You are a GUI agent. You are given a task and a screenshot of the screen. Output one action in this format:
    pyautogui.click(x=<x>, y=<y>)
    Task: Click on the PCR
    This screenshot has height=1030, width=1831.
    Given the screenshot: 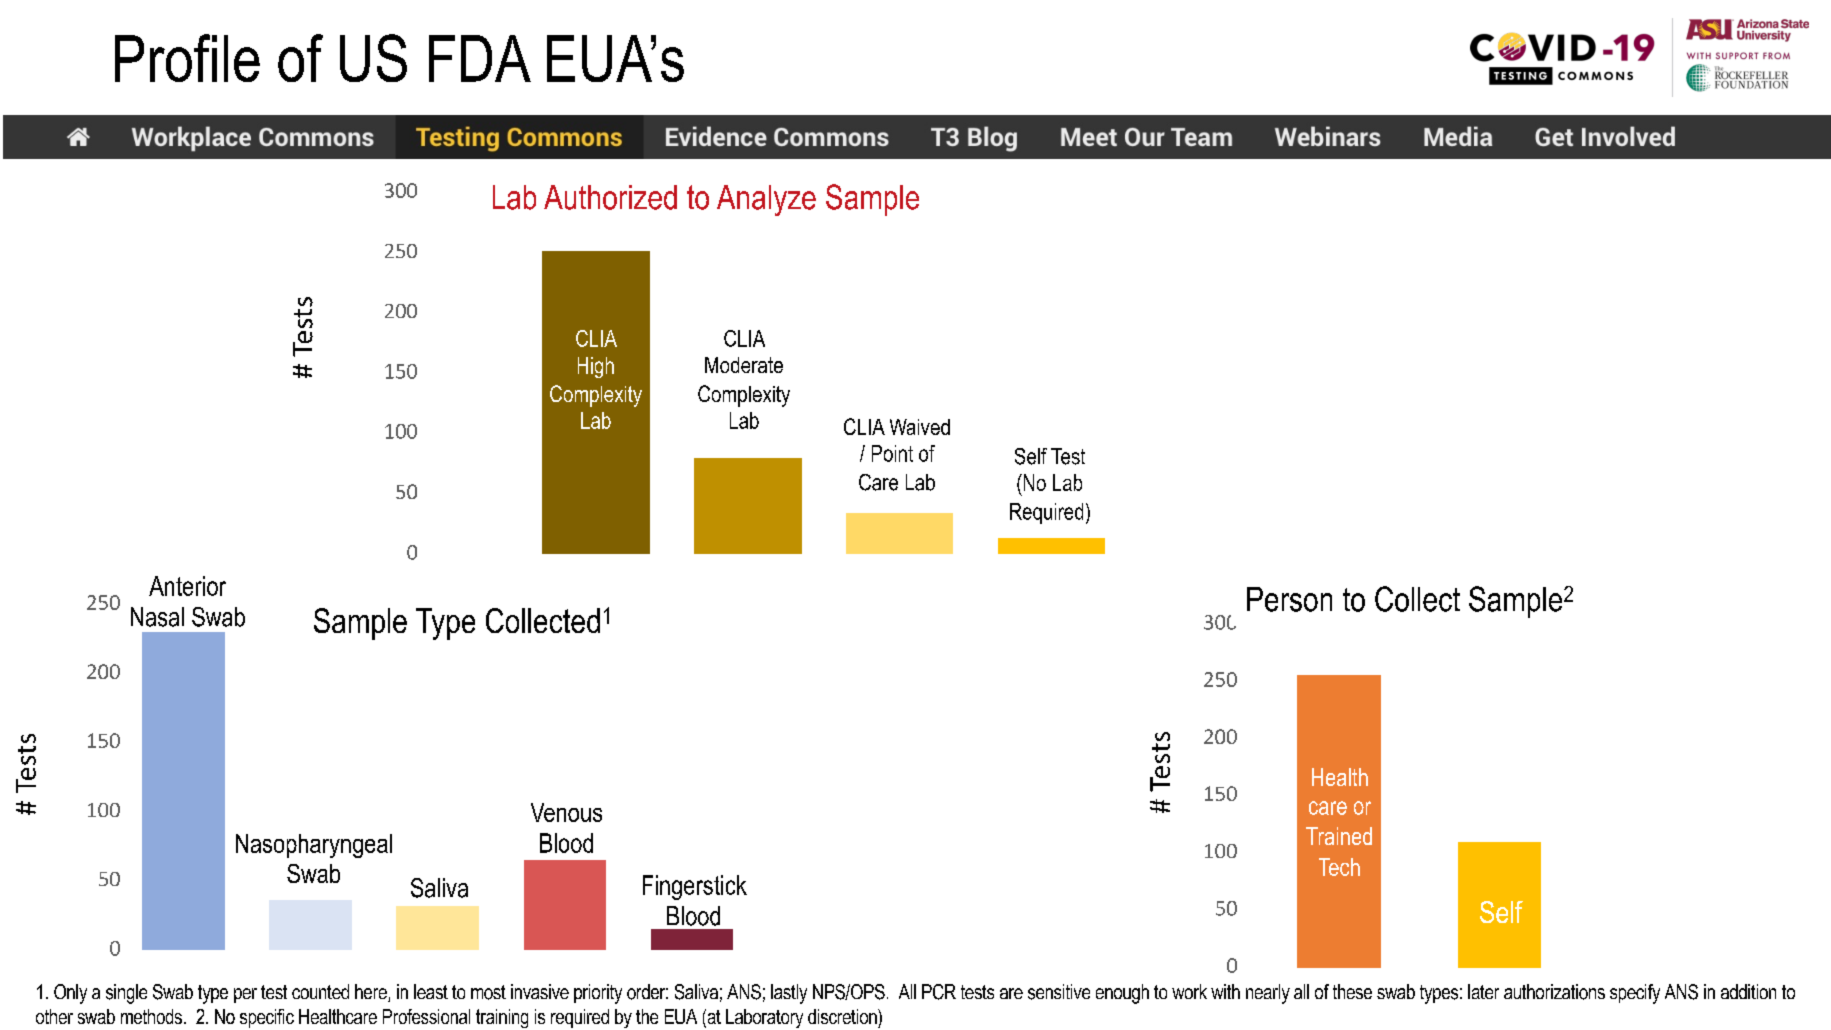 What is the action you would take?
    pyautogui.click(x=939, y=992)
